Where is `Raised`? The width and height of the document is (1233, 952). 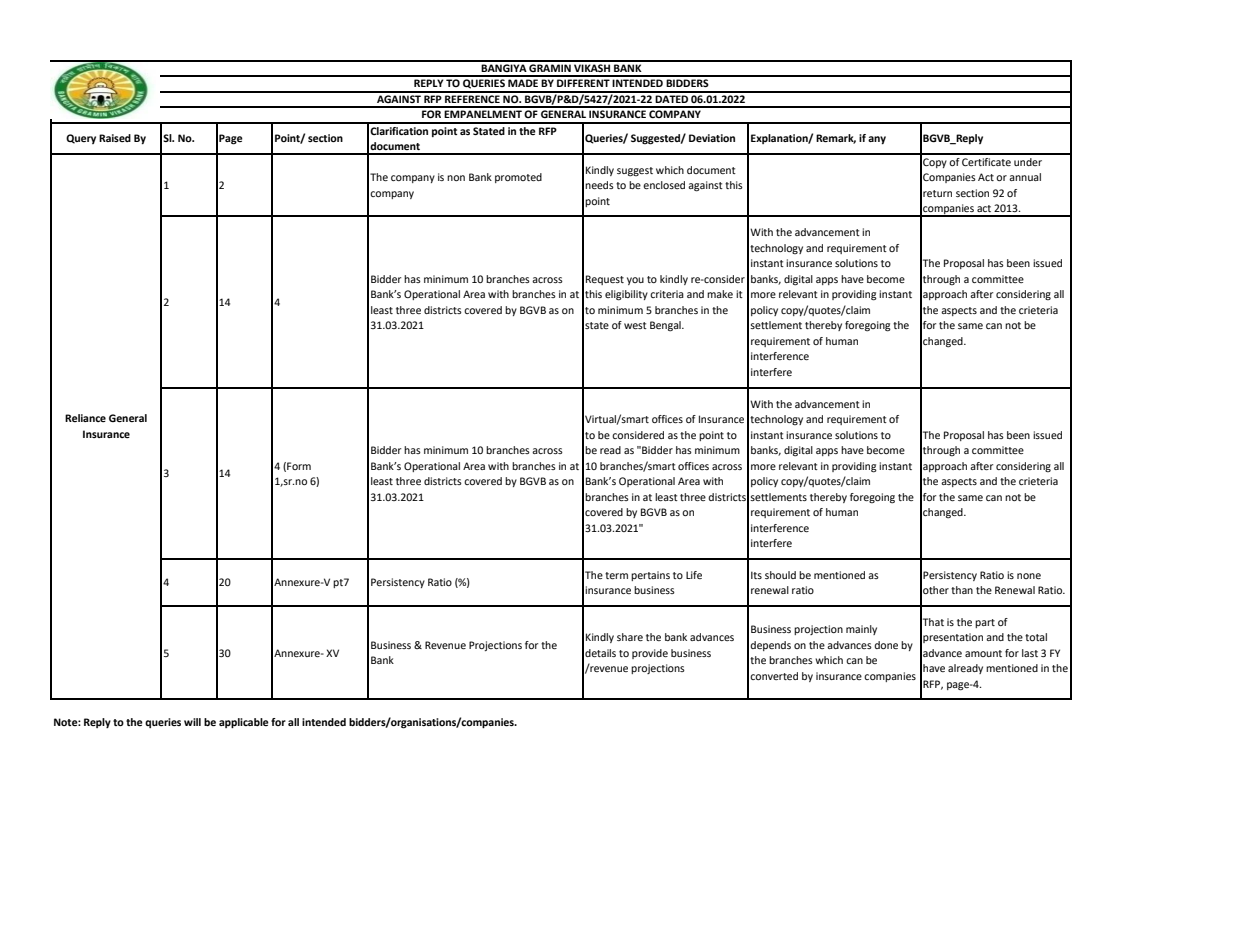 Raised is located at coordinates (115, 138).
